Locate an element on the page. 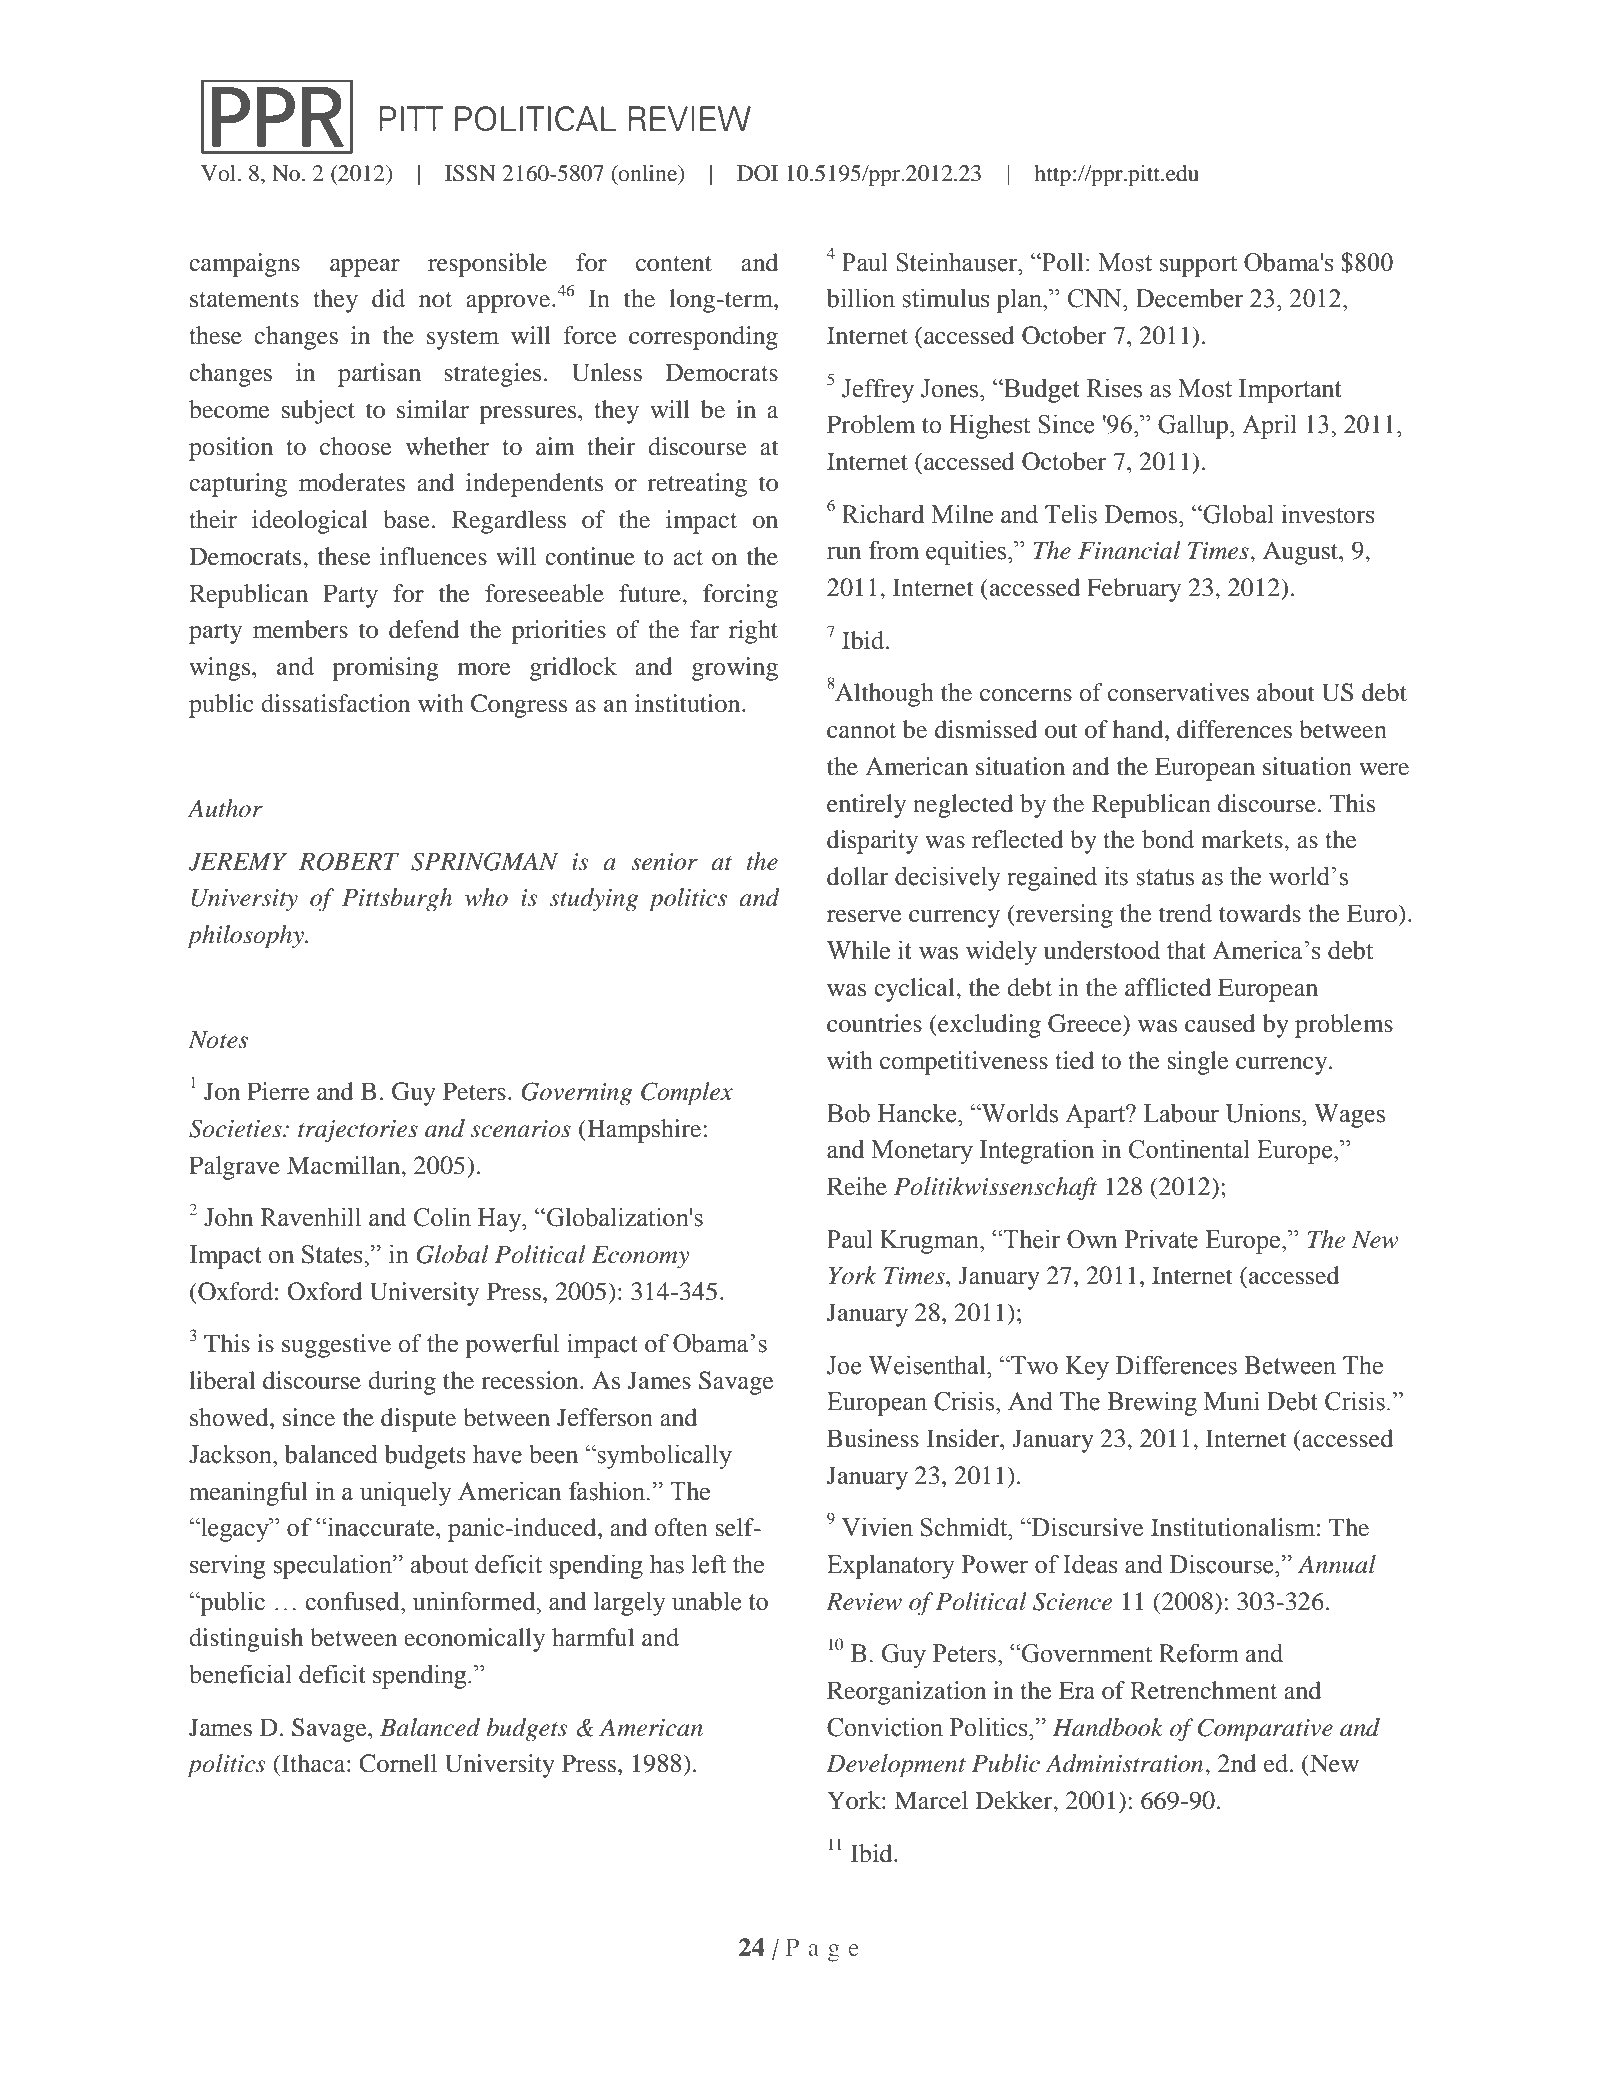  Cornell is located at coordinates (398, 1763).
